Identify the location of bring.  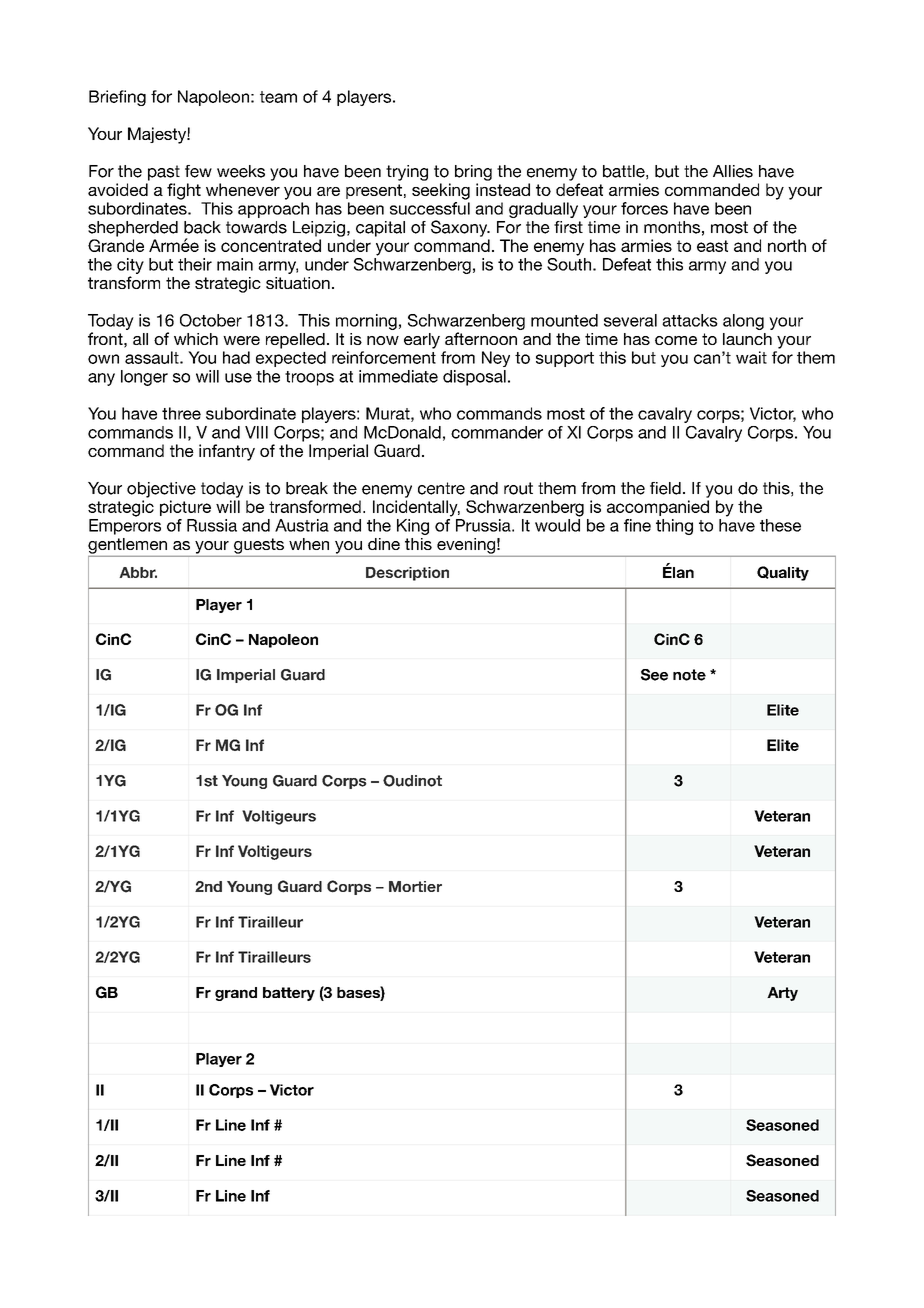
(473, 173).
